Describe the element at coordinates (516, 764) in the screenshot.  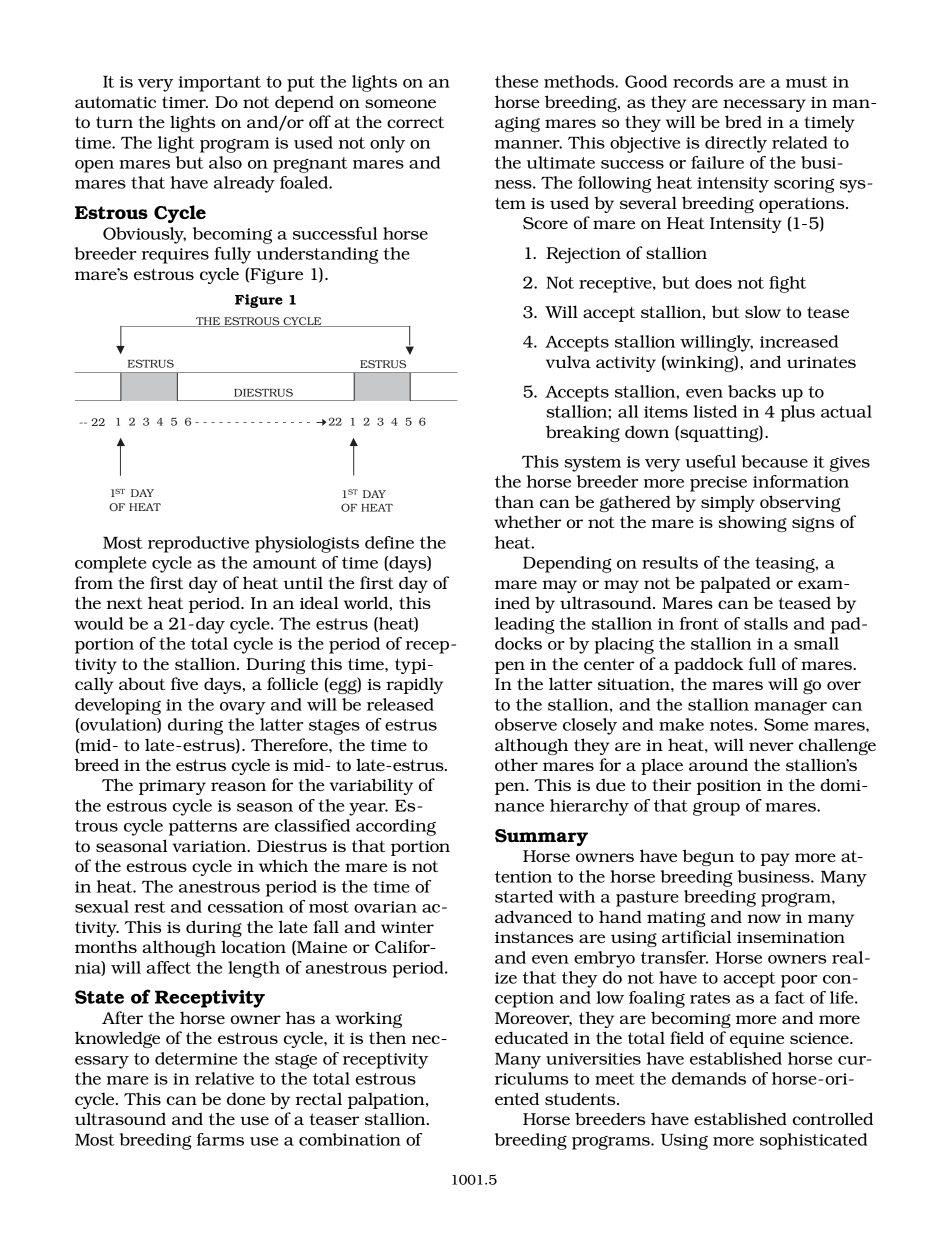
I see `other` at that location.
